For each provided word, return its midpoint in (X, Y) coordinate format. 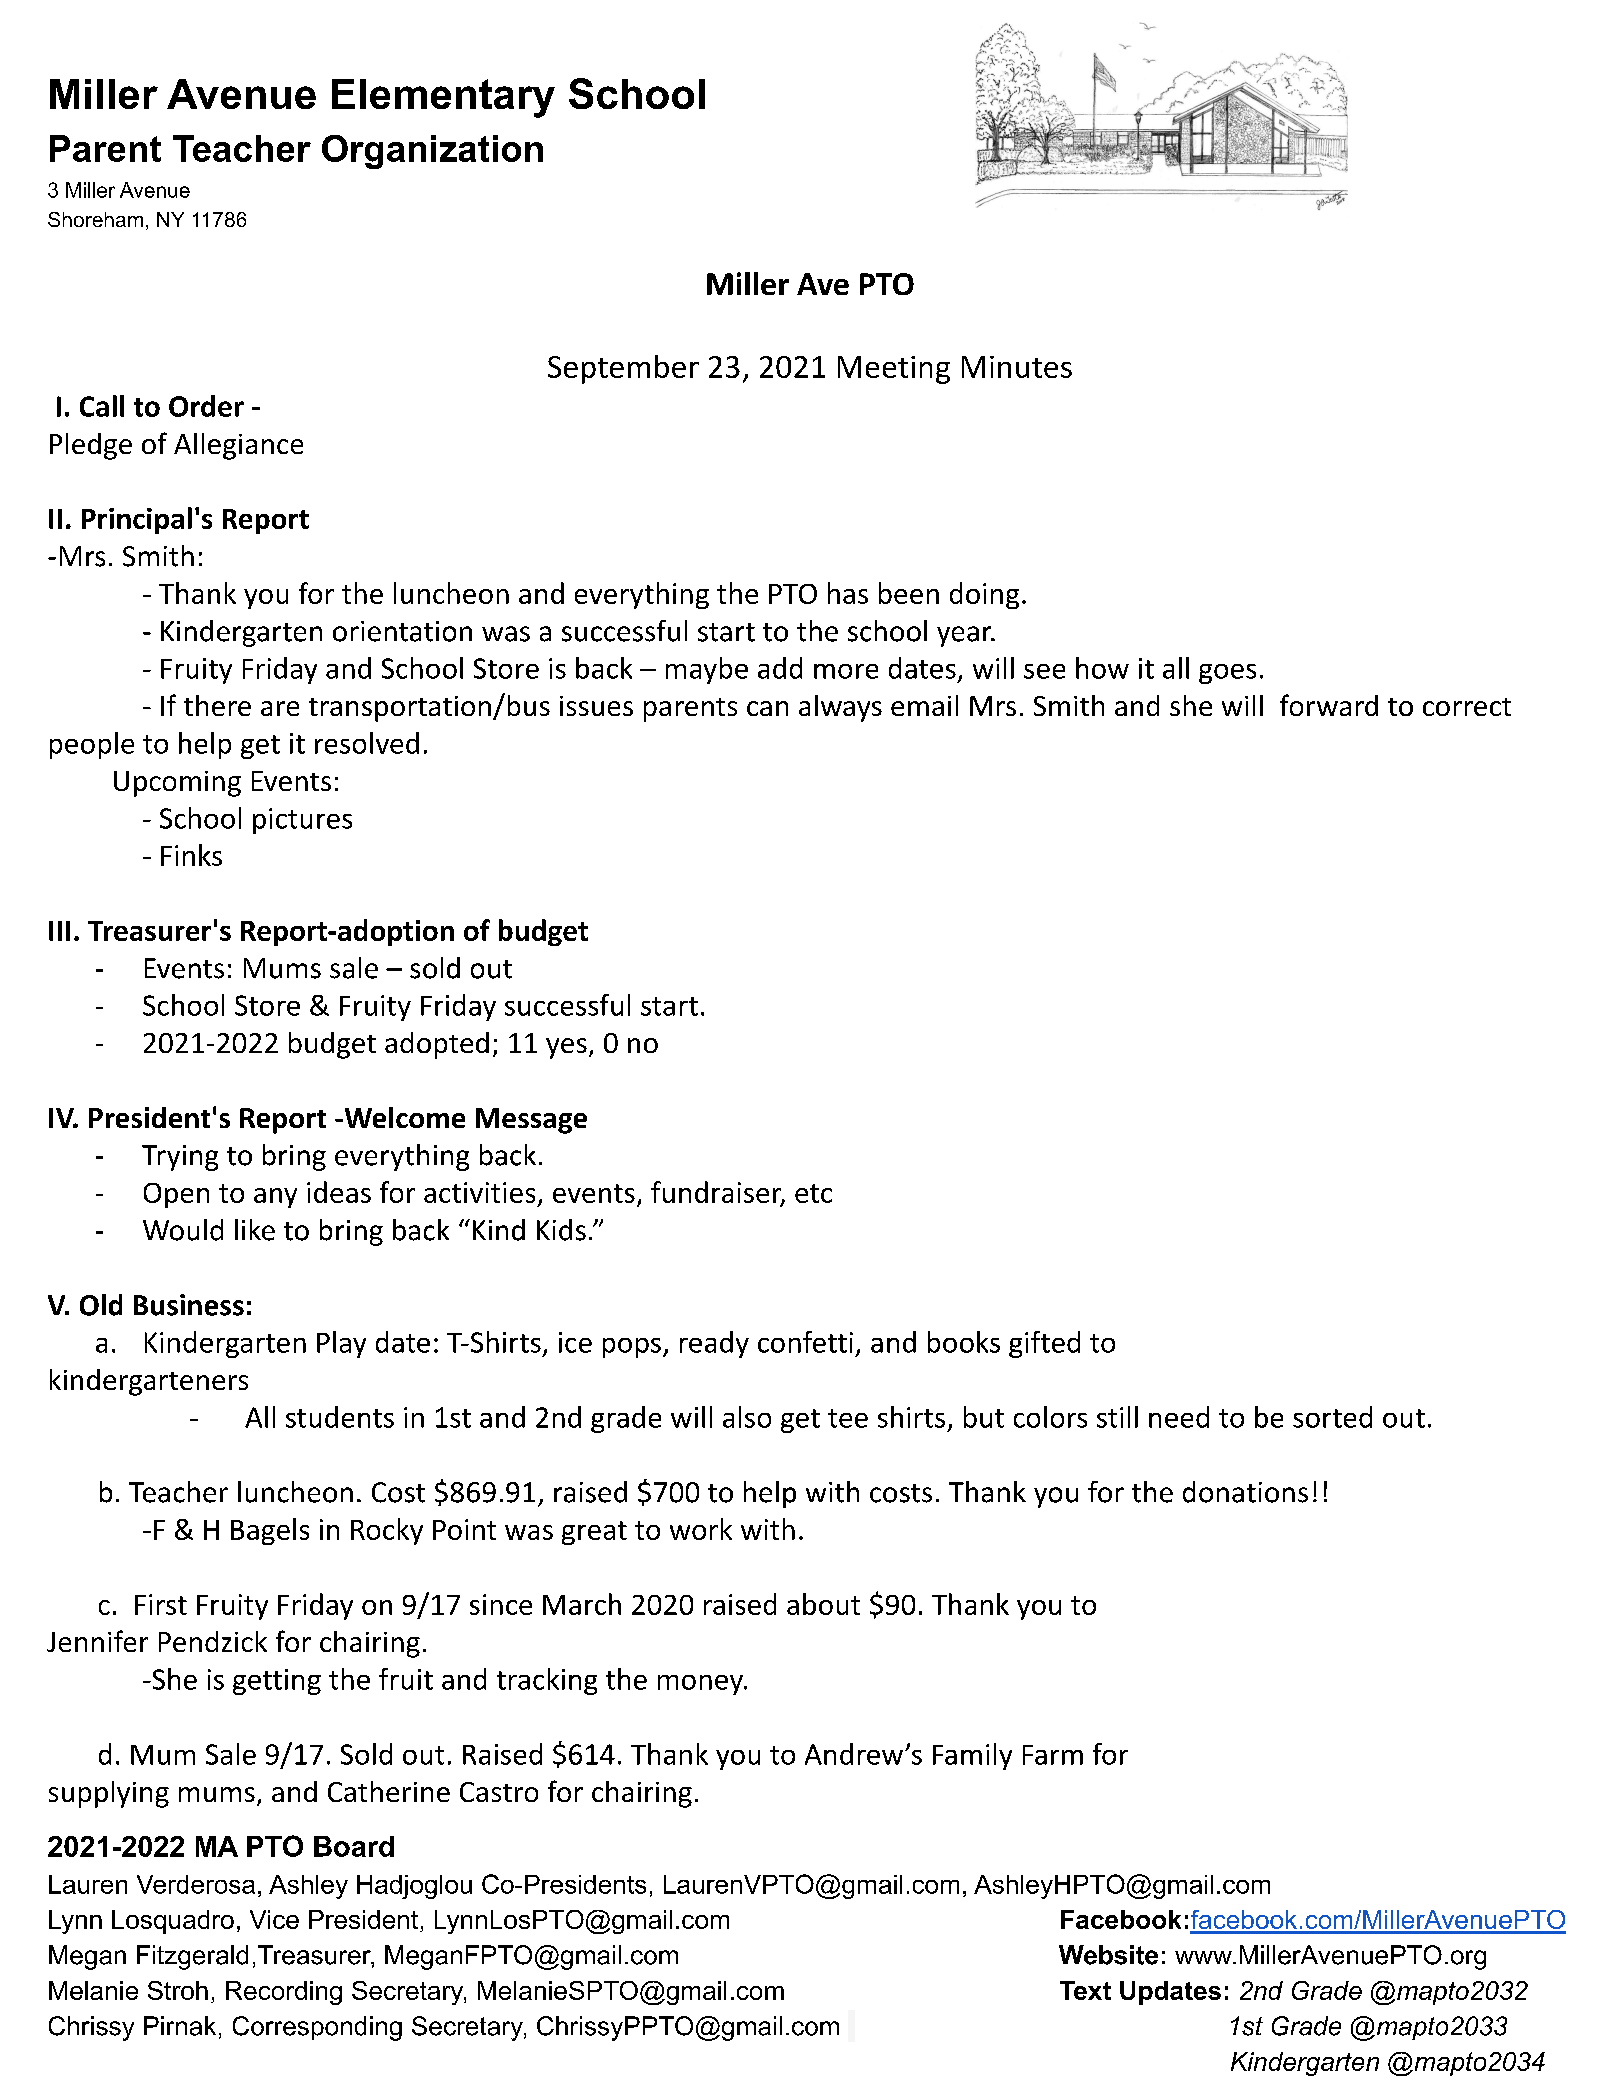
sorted (1332, 1417)
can (767, 708)
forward (1329, 705)
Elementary (443, 98)
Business (189, 1305)
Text (1085, 1990)
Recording (284, 1993)
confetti (805, 1342)
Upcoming (177, 784)
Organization (432, 152)
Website (1108, 1955)
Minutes (1017, 367)
